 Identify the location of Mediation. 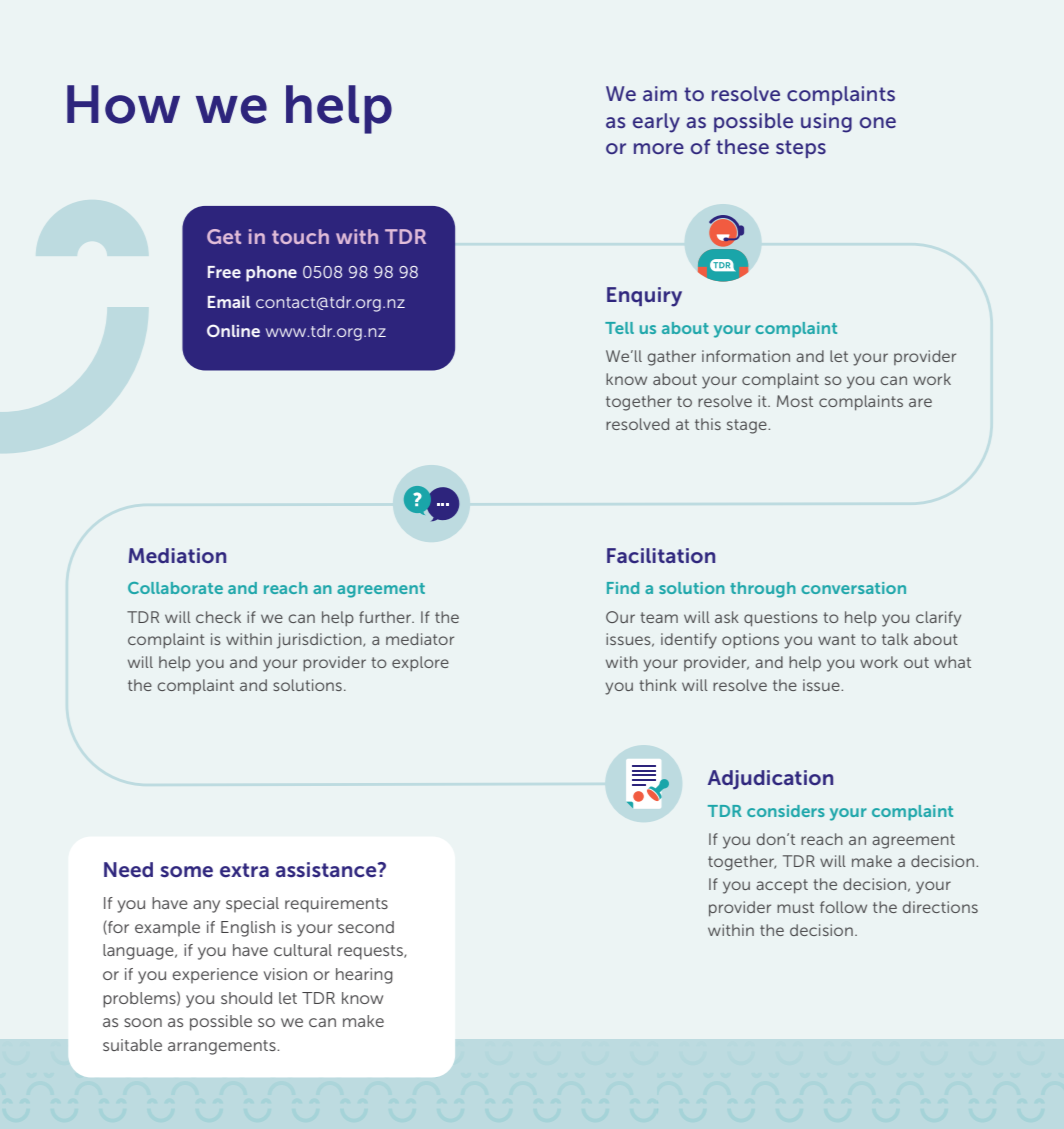
(177, 555).
